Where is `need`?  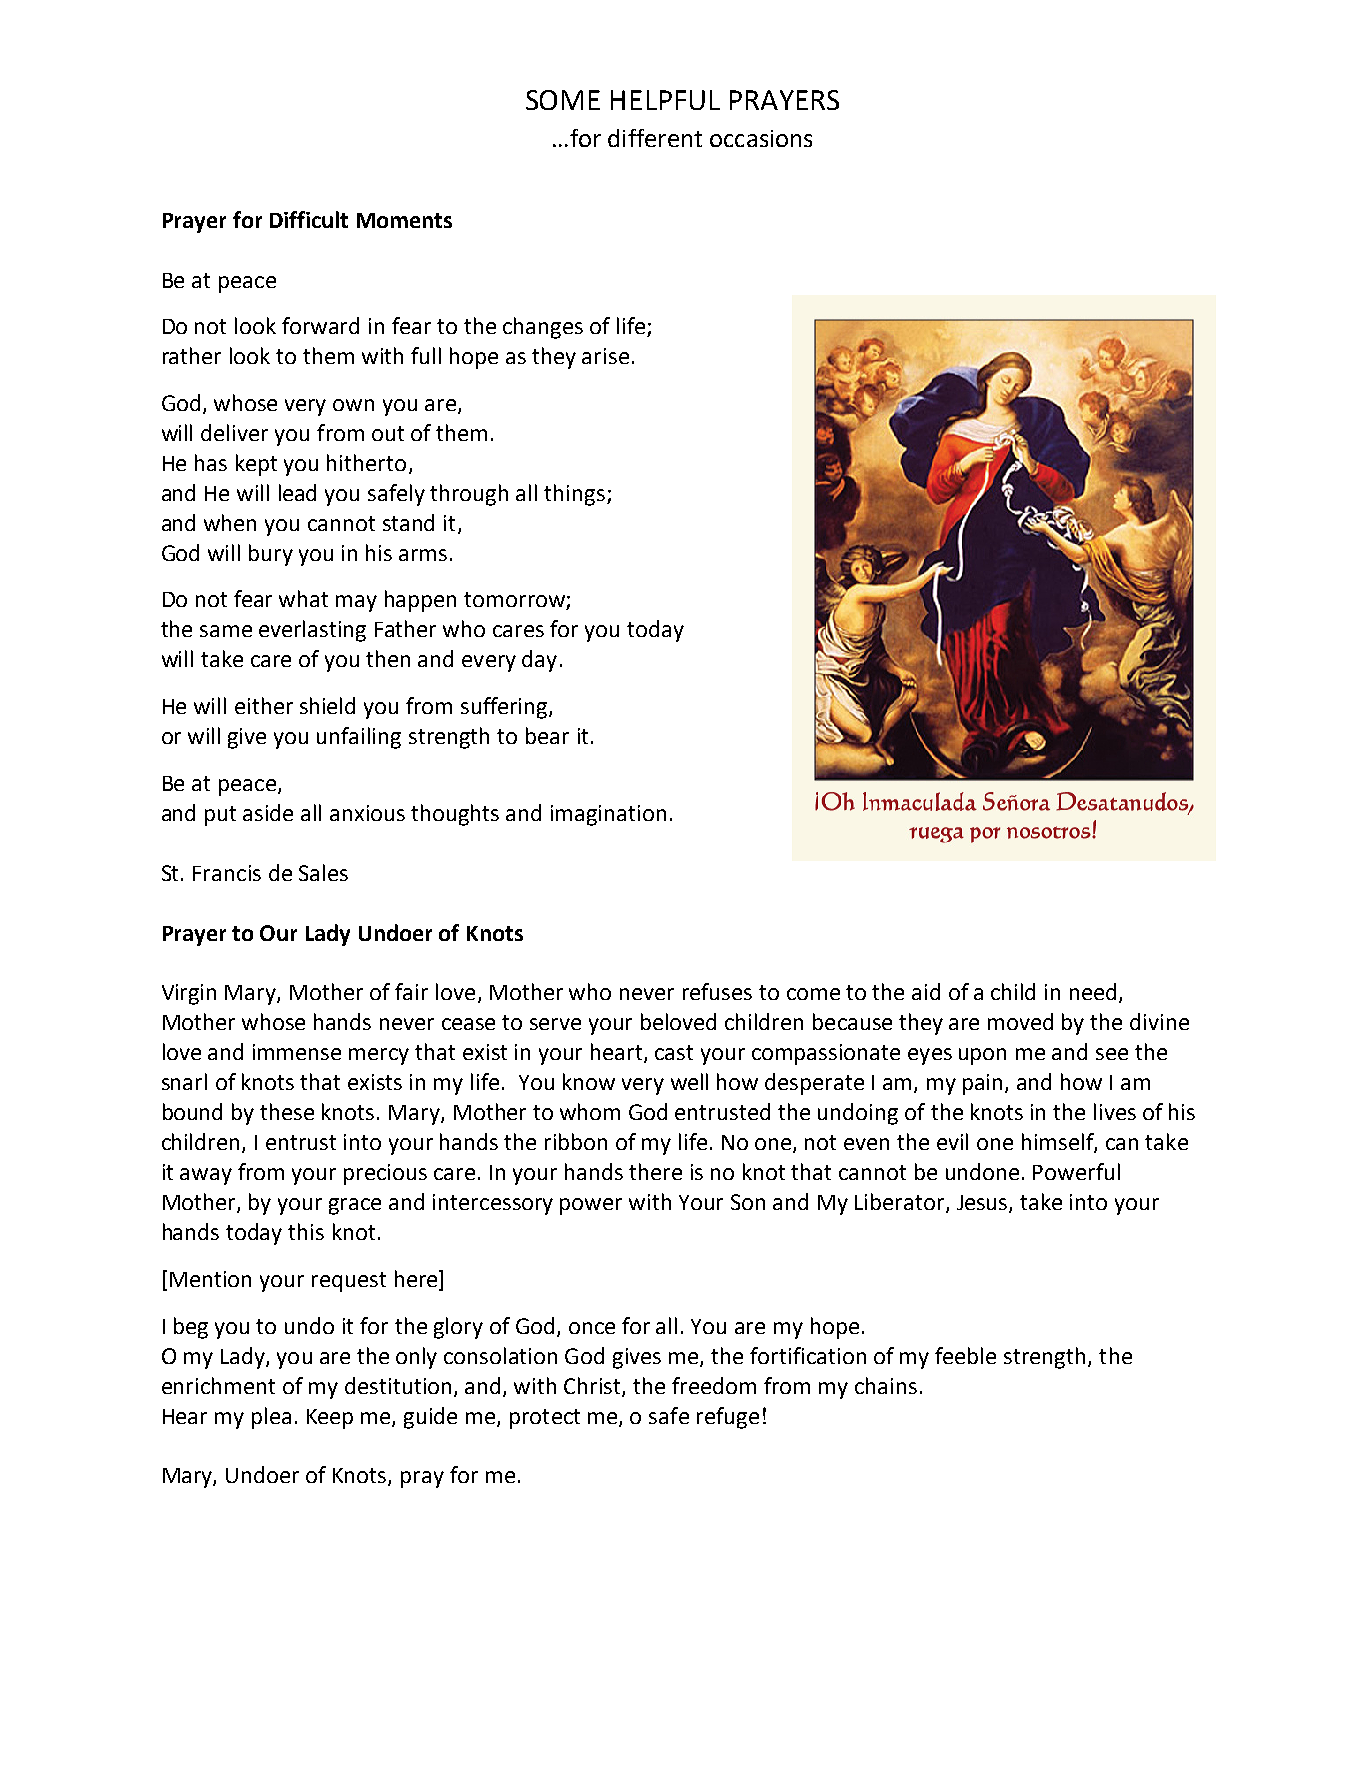 need is located at coordinates (1093, 991).
